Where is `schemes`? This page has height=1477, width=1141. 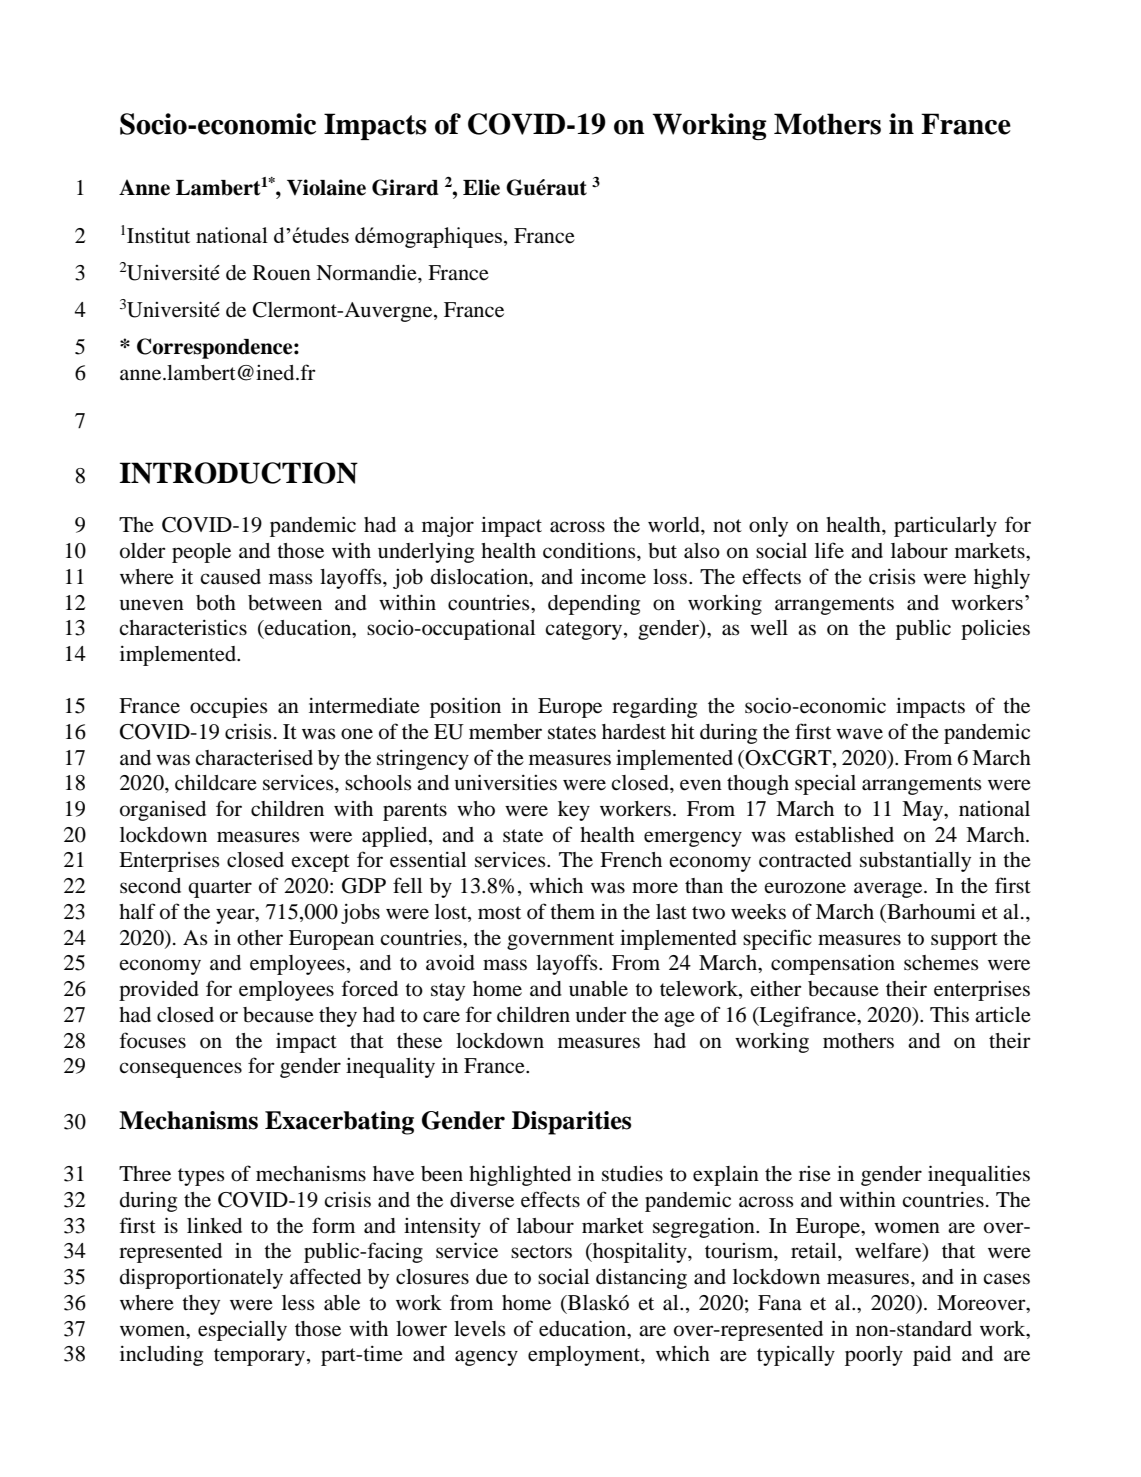
schemes is located at coordinates (941, 963).
